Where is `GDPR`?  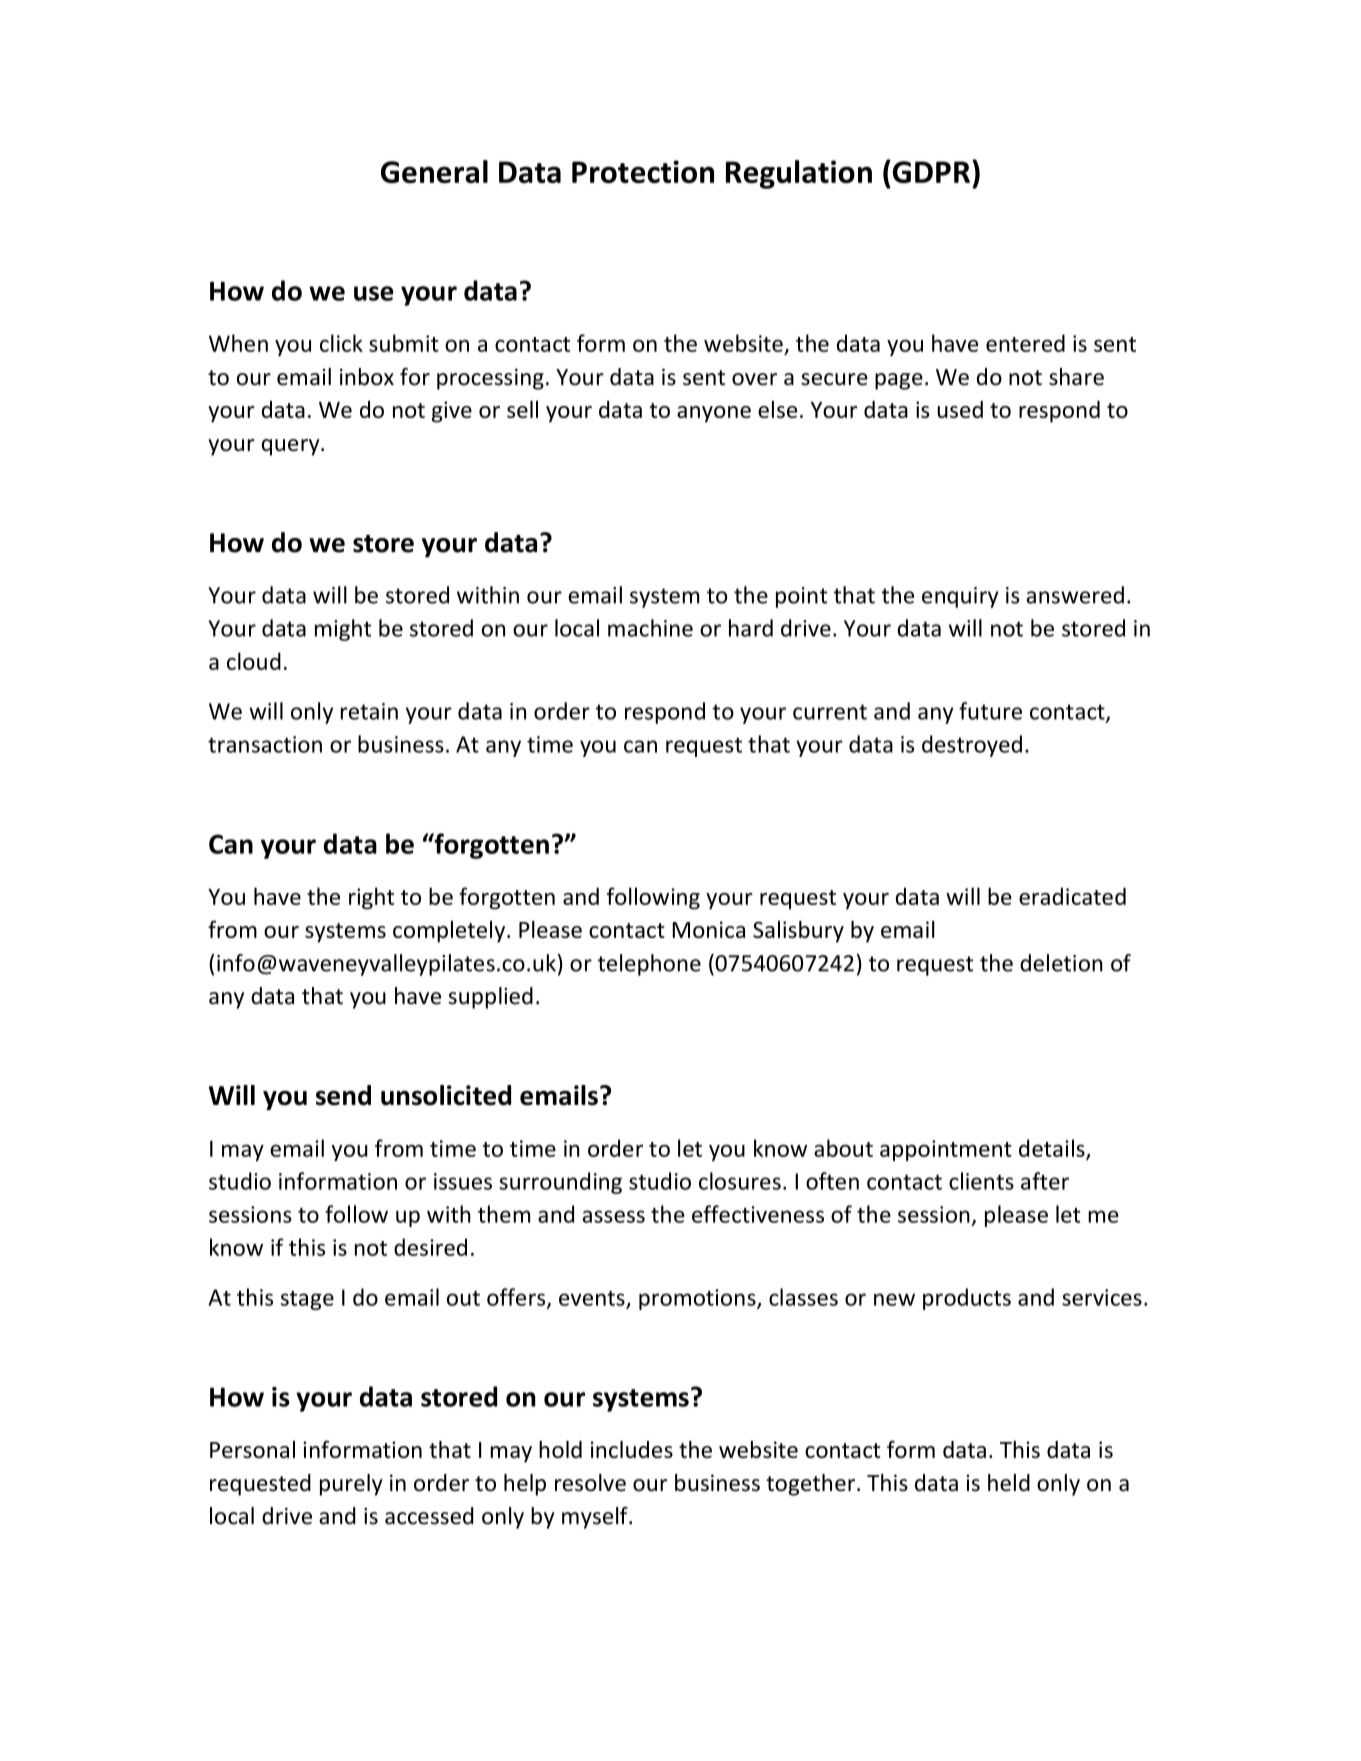
GDPR is located at coordinates (930, 171).
